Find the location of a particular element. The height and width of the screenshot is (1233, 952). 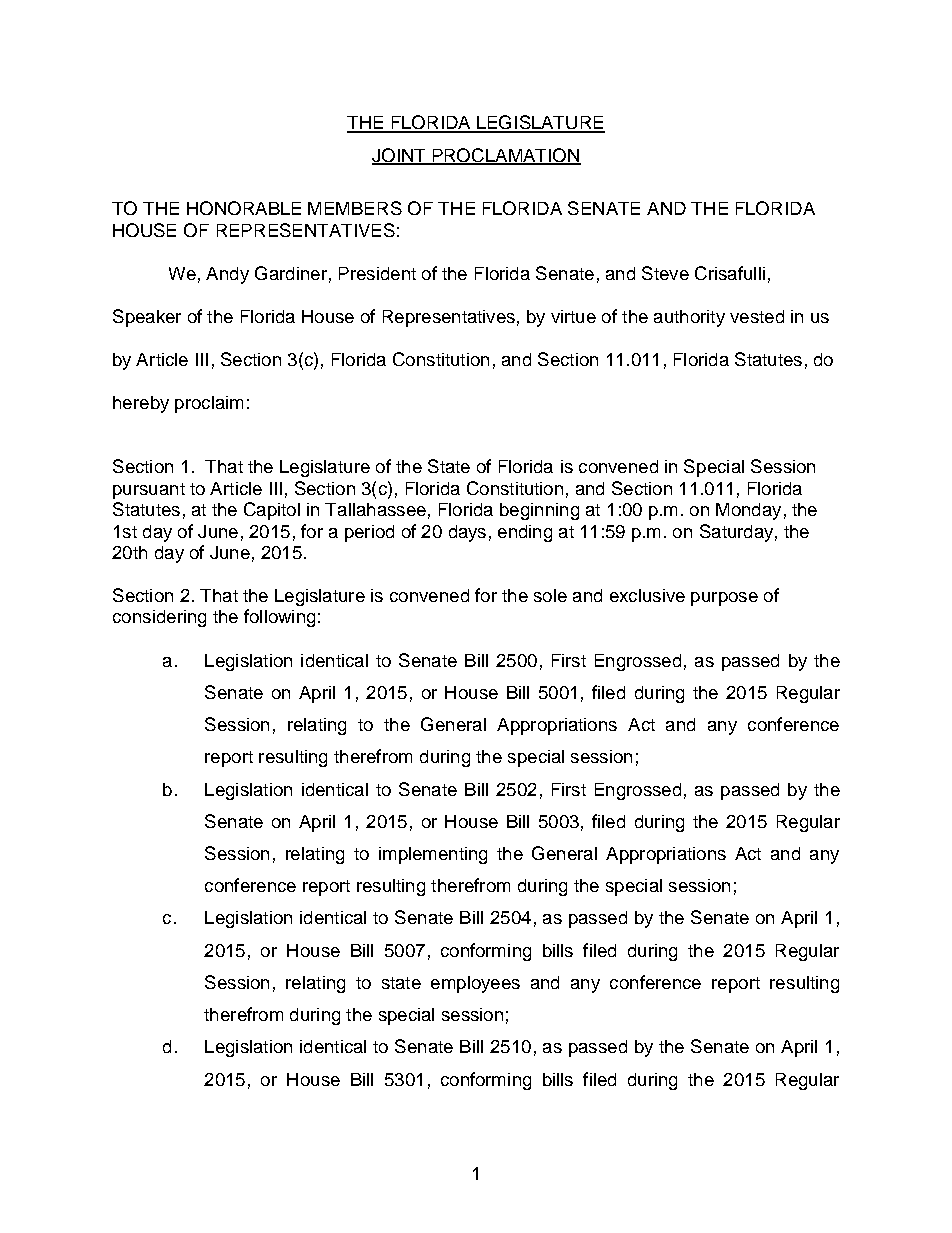

employees is located at coordinates (475, 984).
